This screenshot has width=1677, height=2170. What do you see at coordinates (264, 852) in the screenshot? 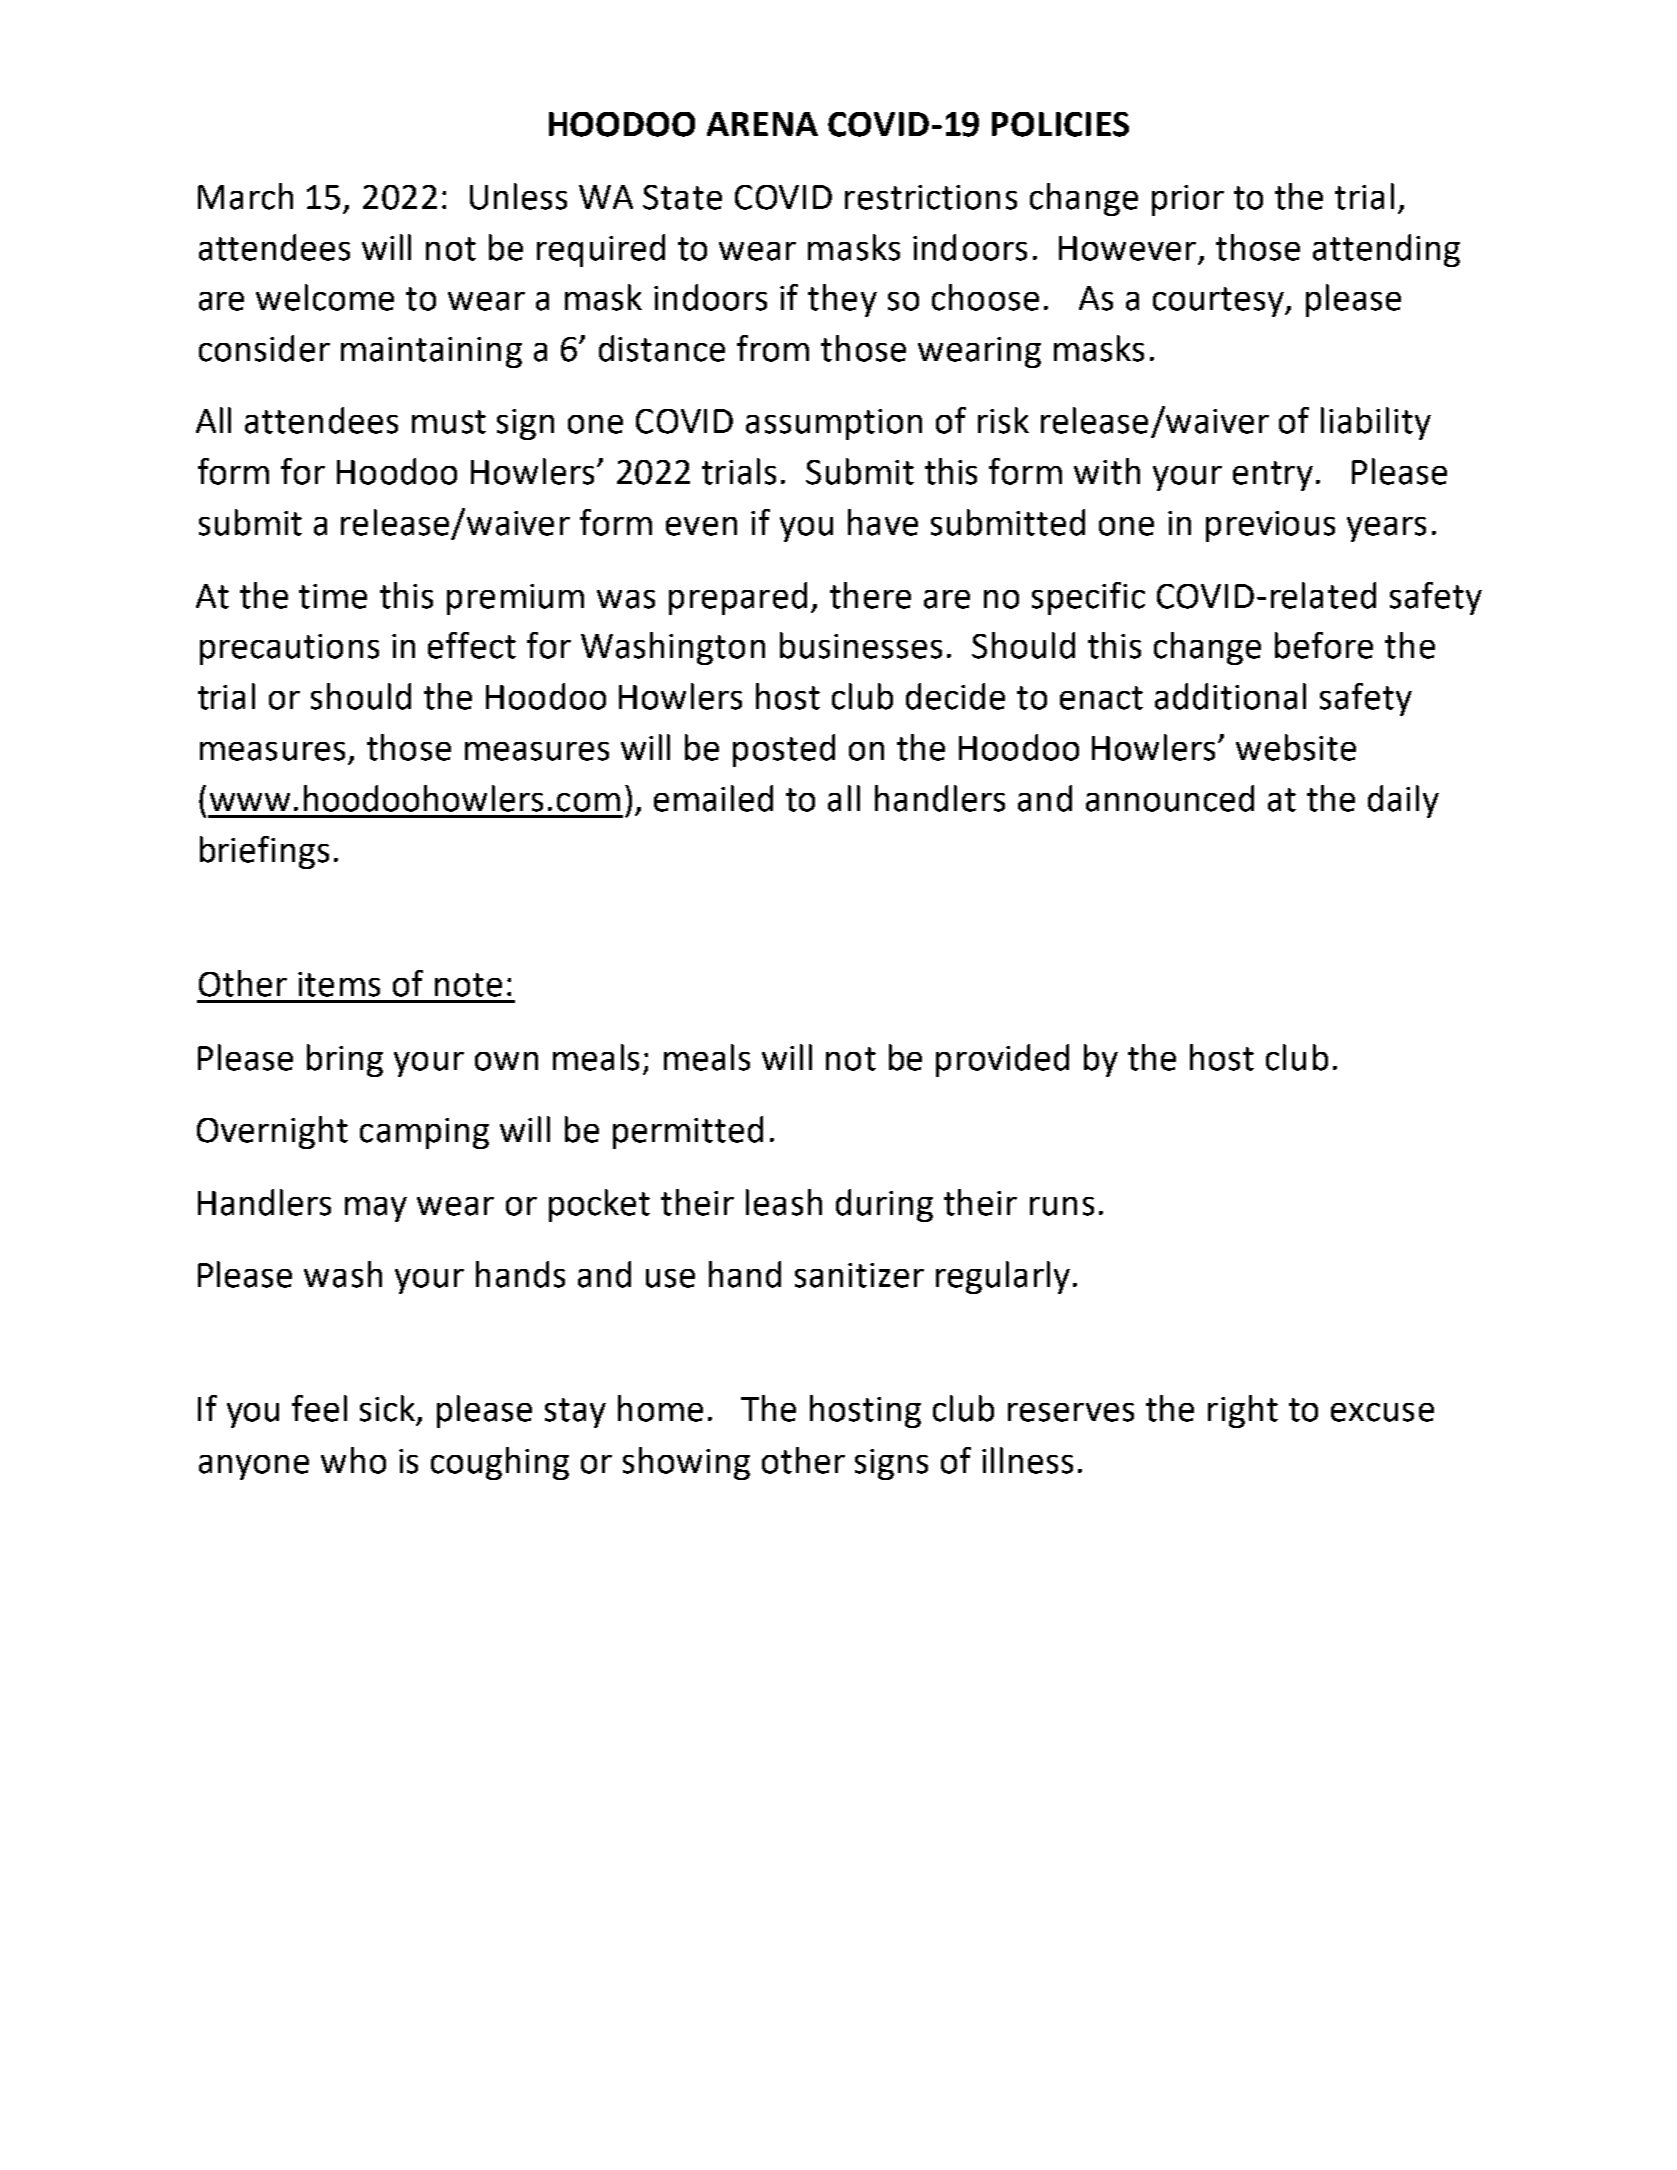
I see `briefings` at bounding box center [264, 852].
